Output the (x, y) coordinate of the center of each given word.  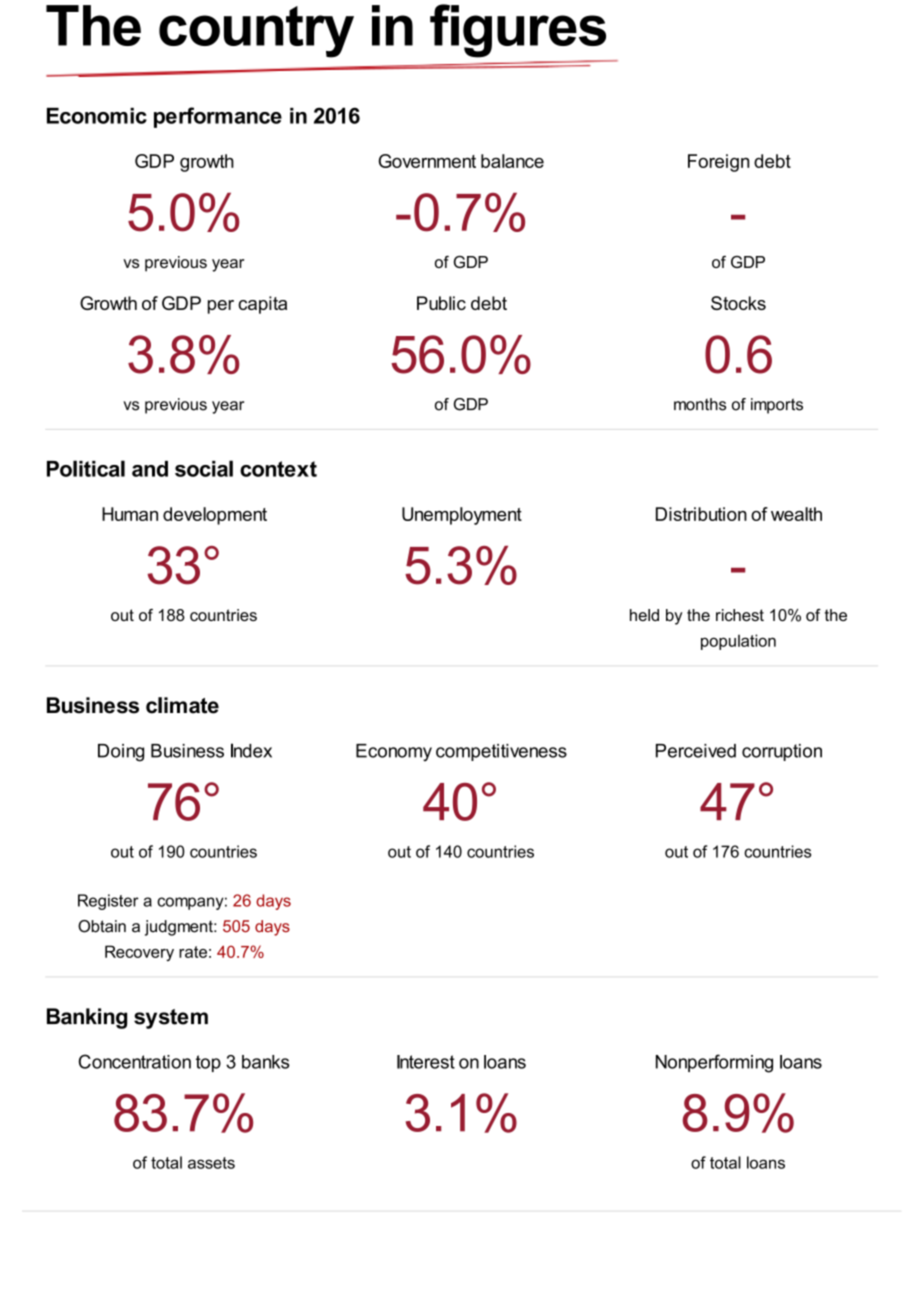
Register (108, 902)
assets (211, 1163)
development (215, 516)
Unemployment (462, 516)
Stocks (738, 303)
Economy (394, 753)
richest (740, 615)
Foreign (718, 163)
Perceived (696, 751)
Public (441, 303)
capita (262, 305)
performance (218, 117)
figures (518, 31)
